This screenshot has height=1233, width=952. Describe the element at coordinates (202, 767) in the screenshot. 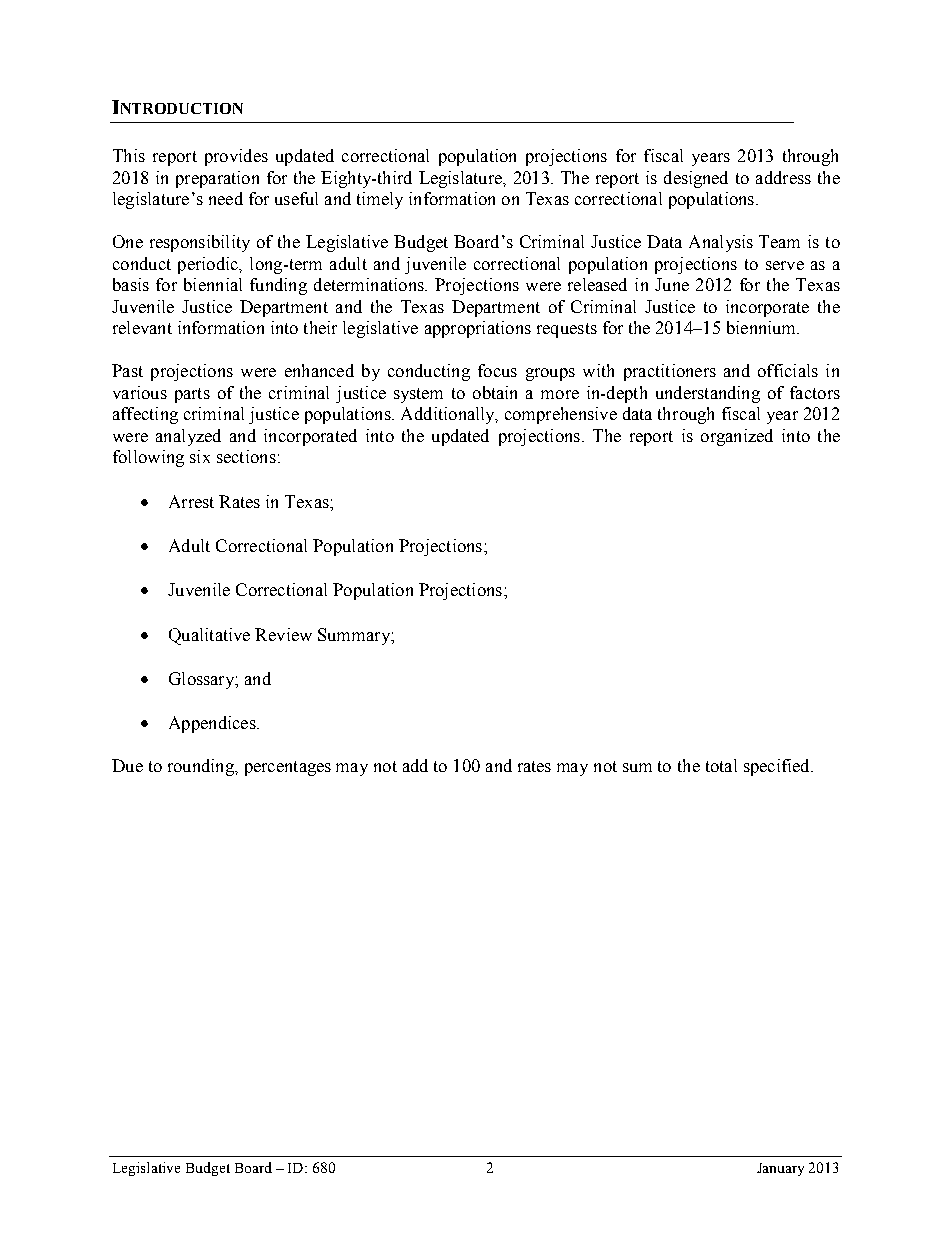

I see `rounding` at that location.
